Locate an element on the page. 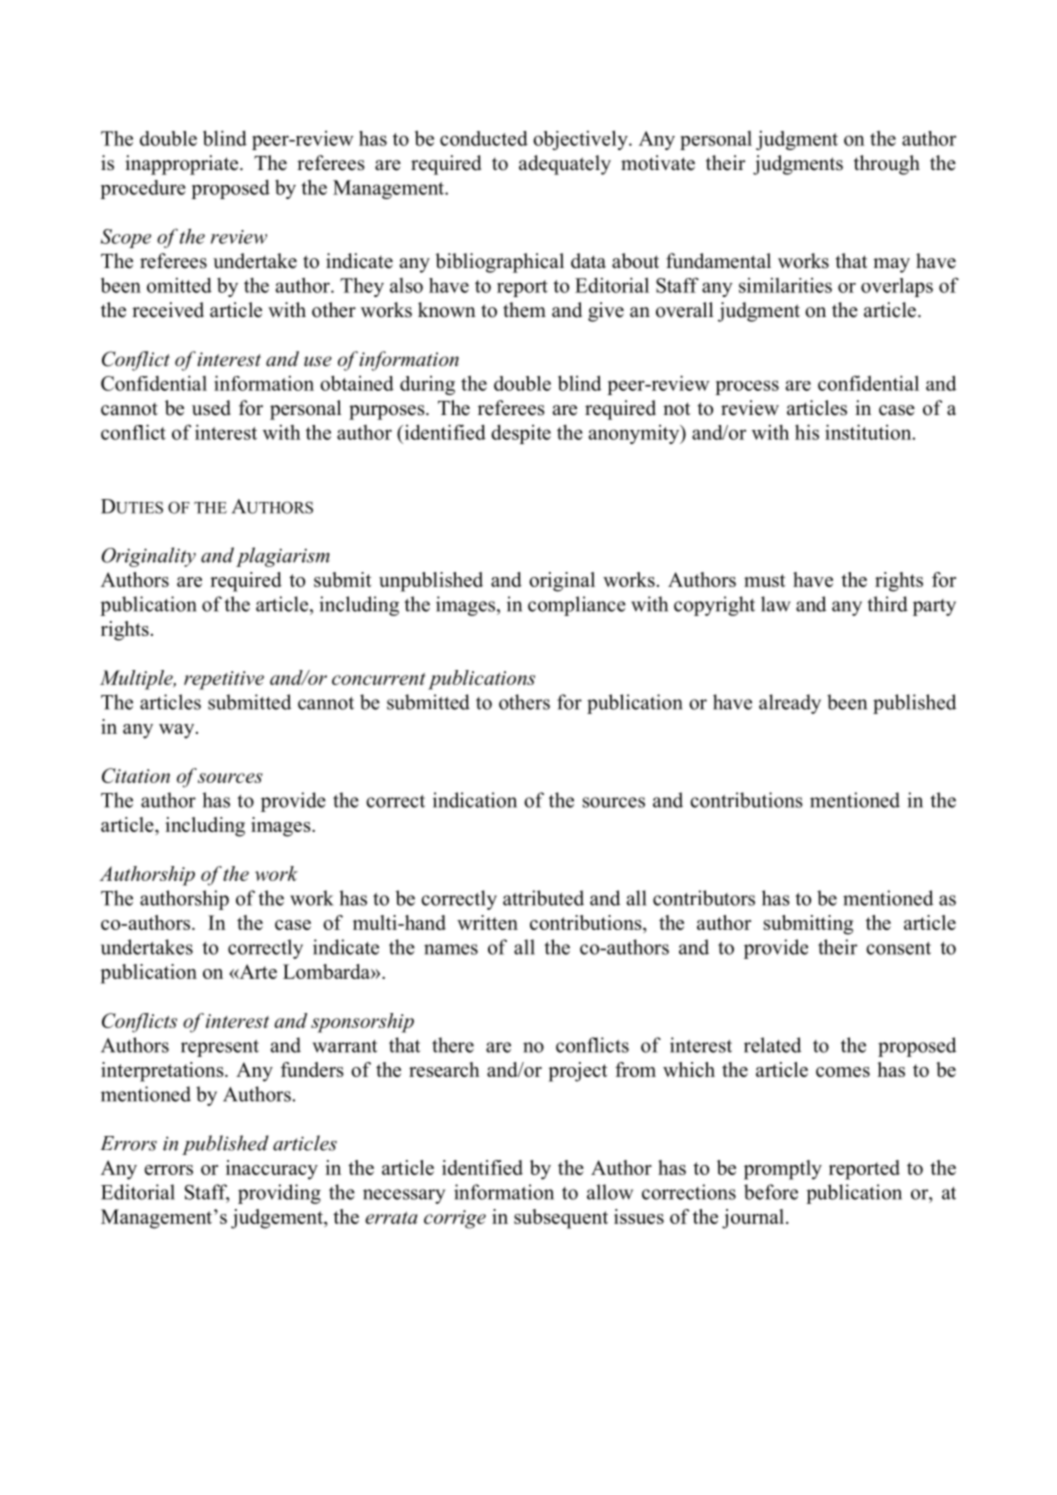  repetitive is located at coordinates (224, 680).
